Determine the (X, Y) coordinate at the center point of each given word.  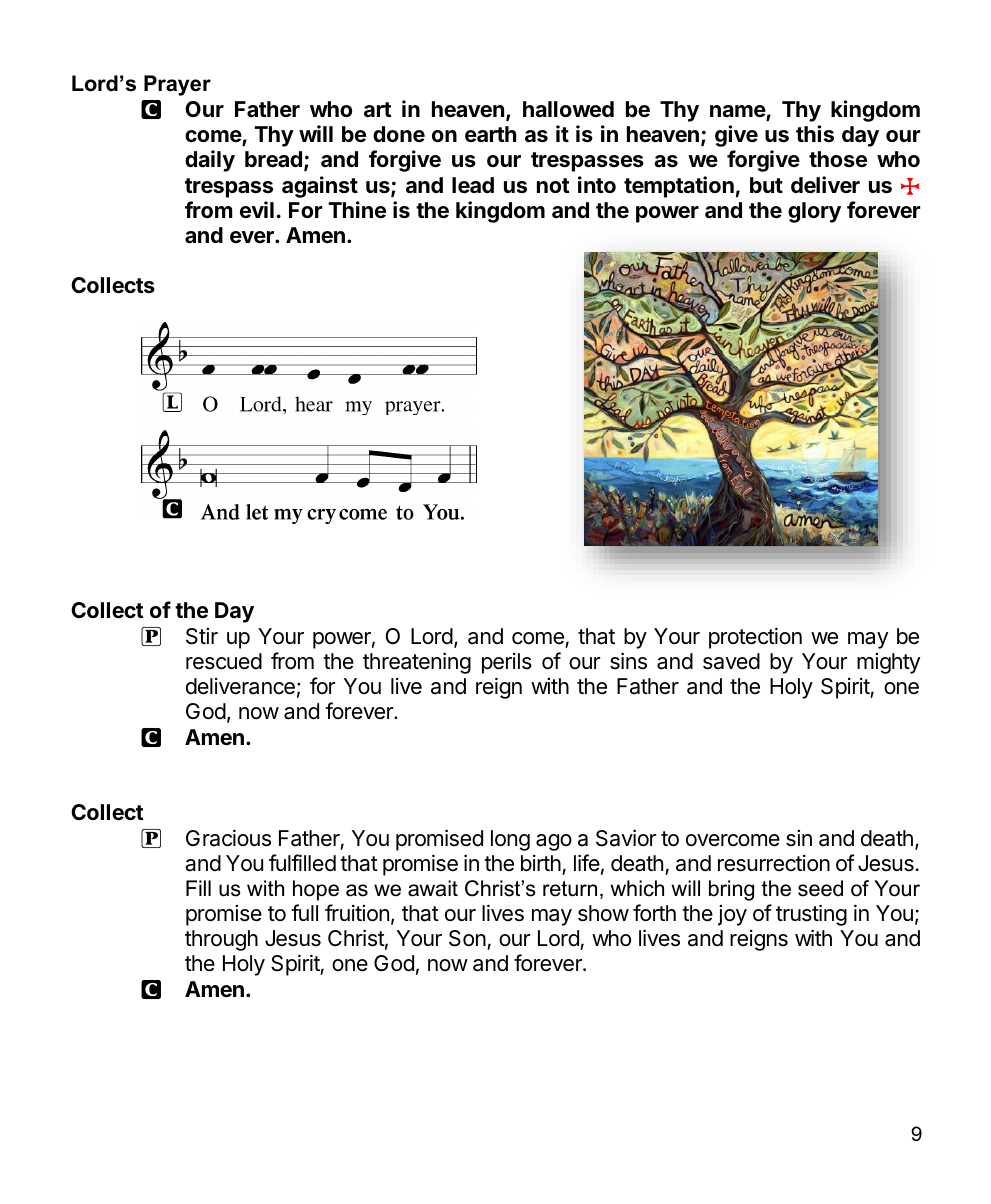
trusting (811, 915)
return (570, 889)
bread (273, 159)
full (304, 912)
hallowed (568, 109)
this (815, 134)
